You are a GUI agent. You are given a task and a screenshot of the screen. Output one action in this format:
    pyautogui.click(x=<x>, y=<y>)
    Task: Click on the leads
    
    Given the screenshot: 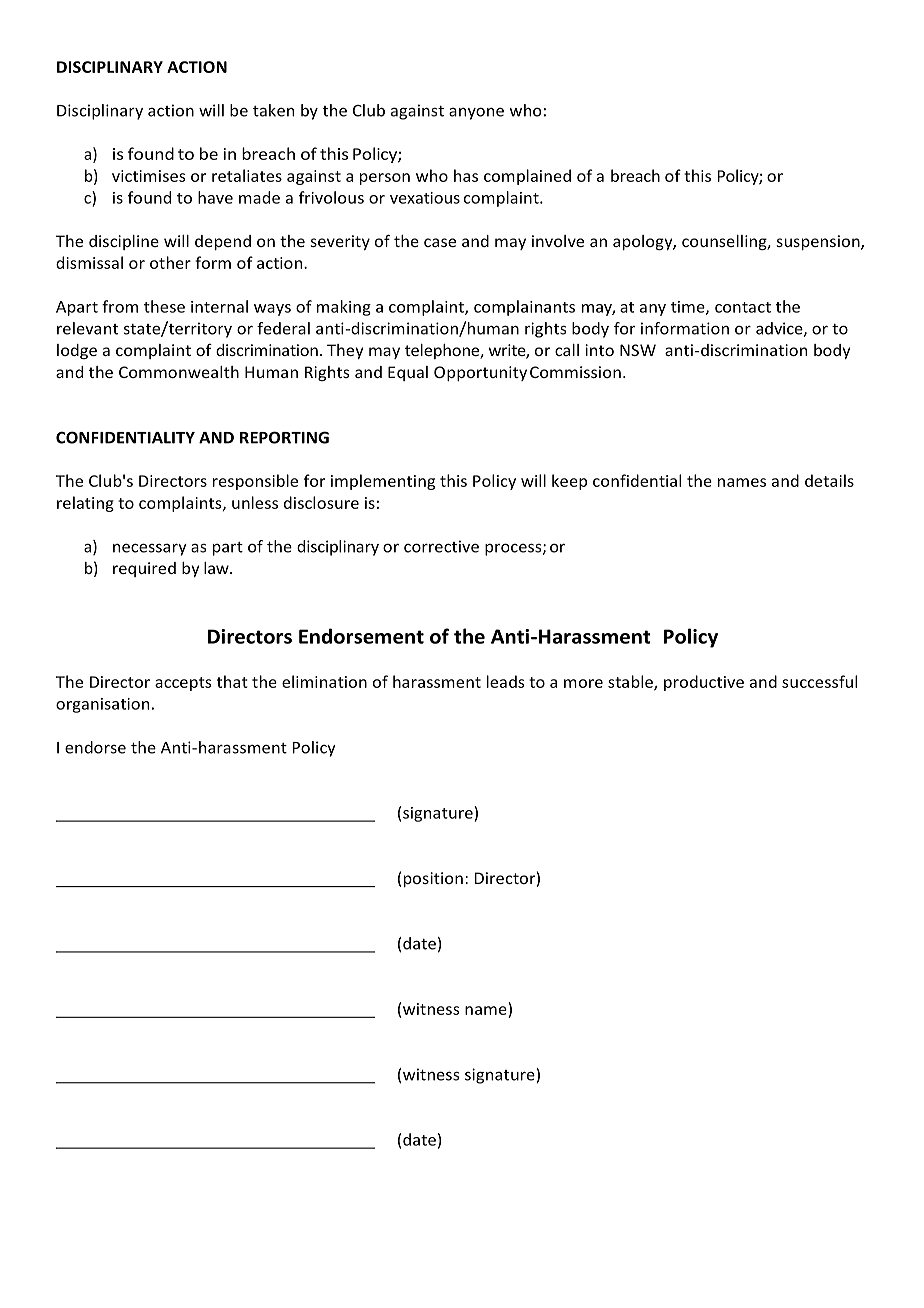 What is the action you would take?
    pyautogui.click(x=506, y=681)
